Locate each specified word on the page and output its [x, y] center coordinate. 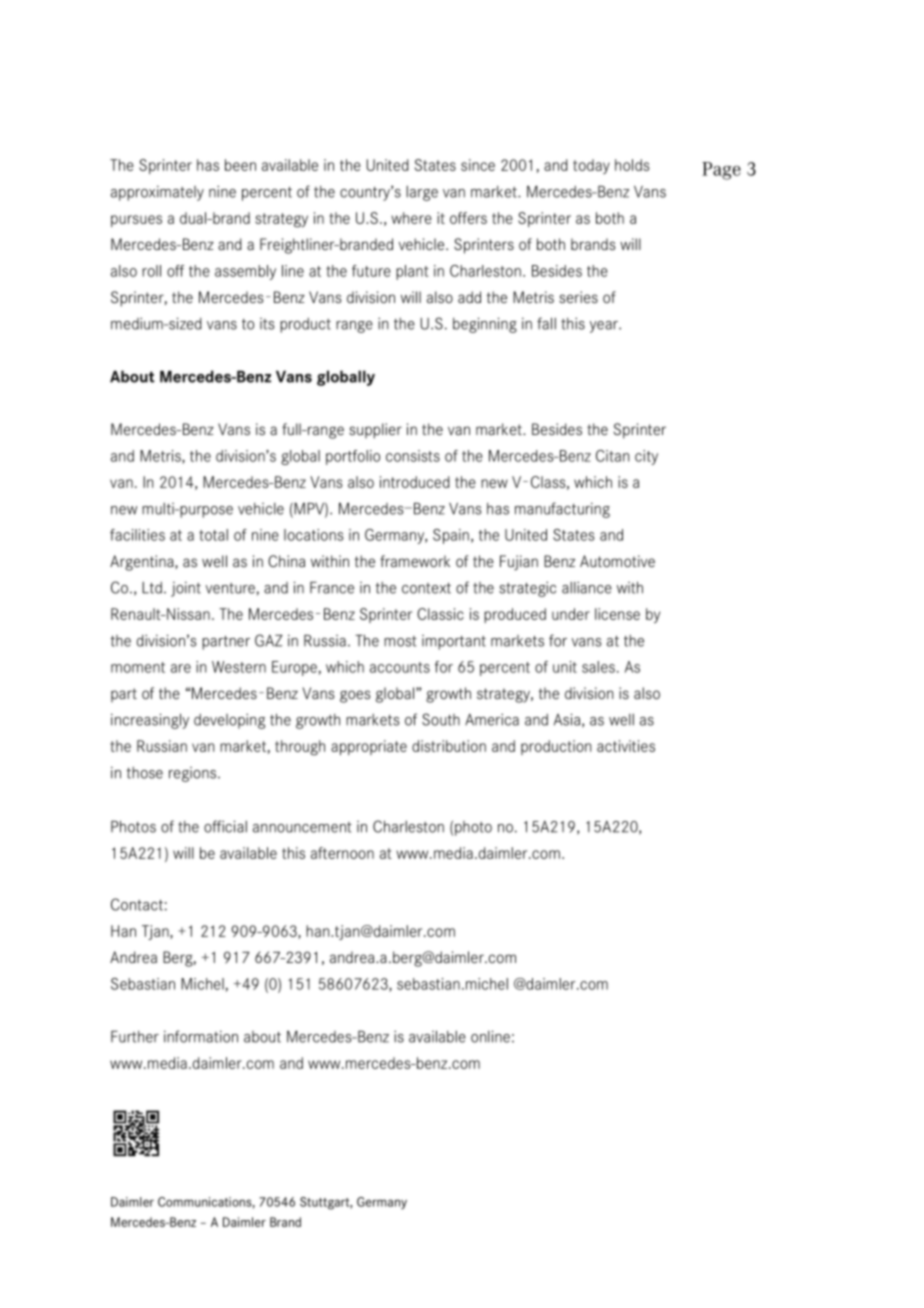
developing [229, 721]
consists [413, 456]
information [201, 1036]
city [646, 457]
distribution [449, 746]
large [422, 193]
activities [626, 746]
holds [632, 165]
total [213, 535]
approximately [157, 193]
